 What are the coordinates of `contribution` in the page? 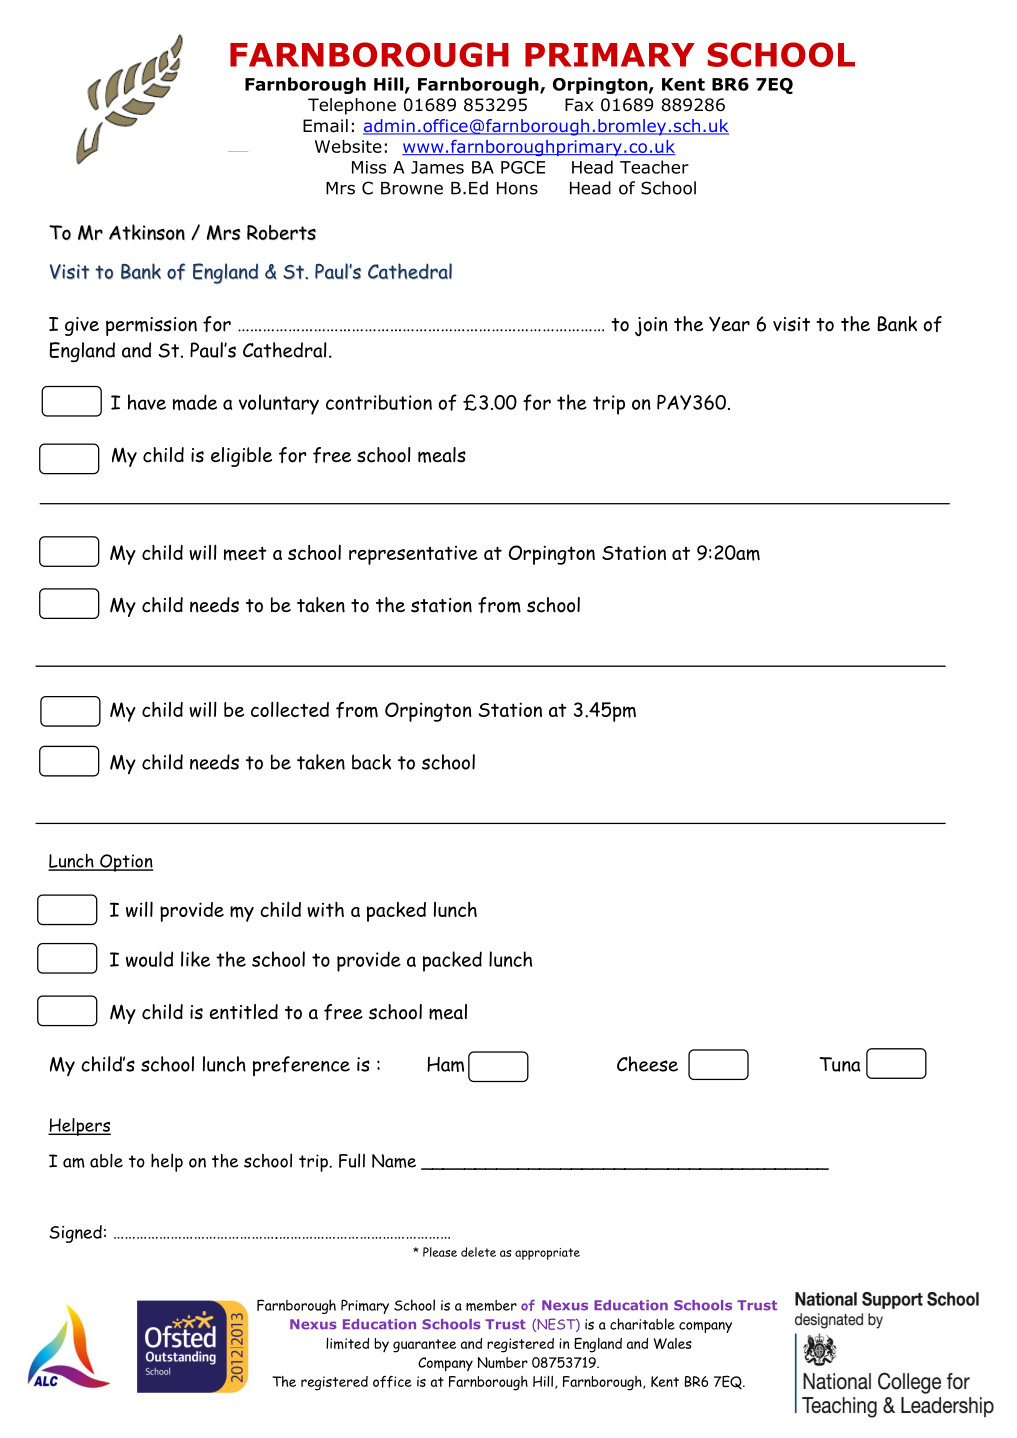 It's located at (379, 402).
